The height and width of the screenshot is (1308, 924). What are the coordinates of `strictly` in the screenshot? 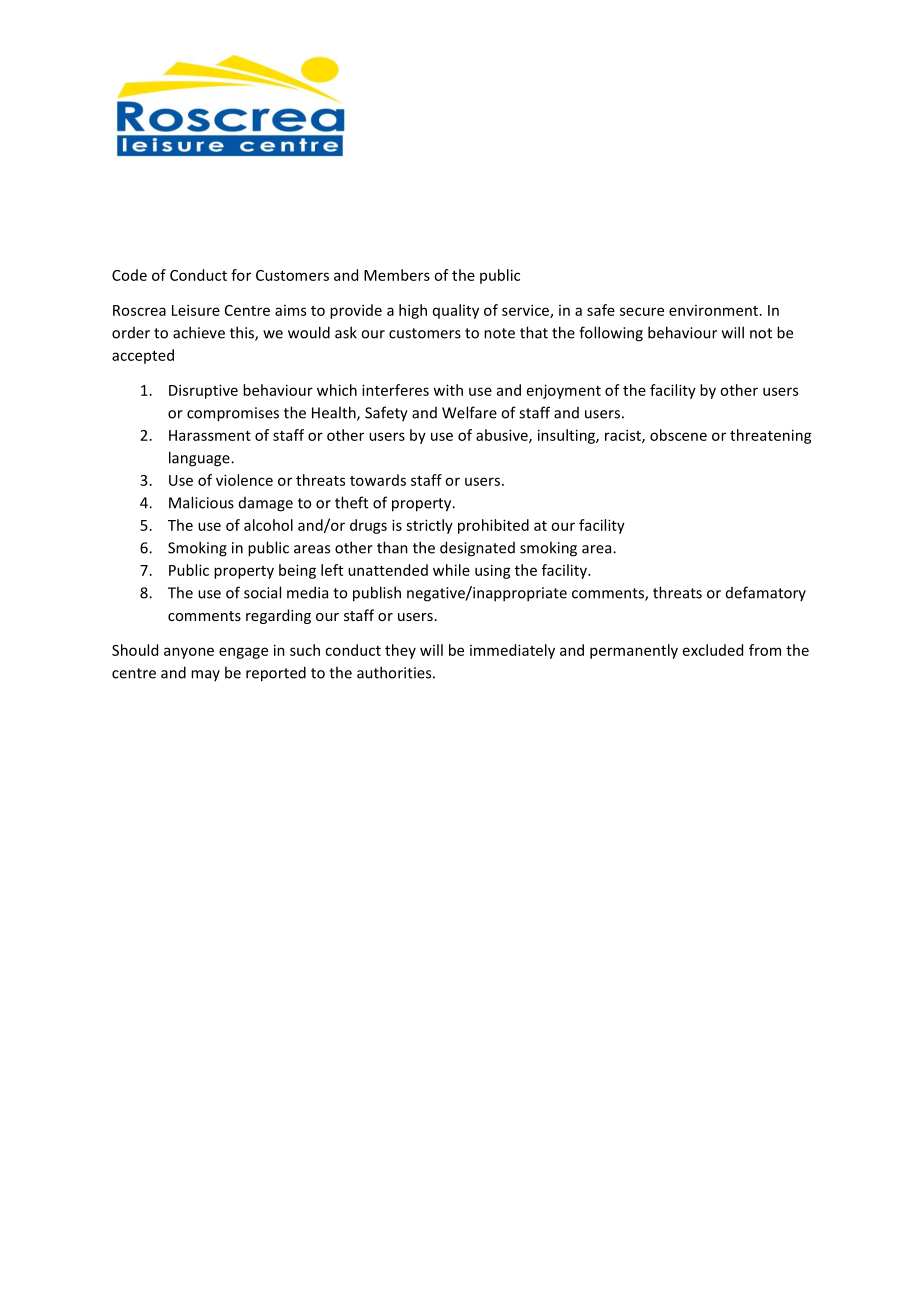 It's located at (429, 526).
